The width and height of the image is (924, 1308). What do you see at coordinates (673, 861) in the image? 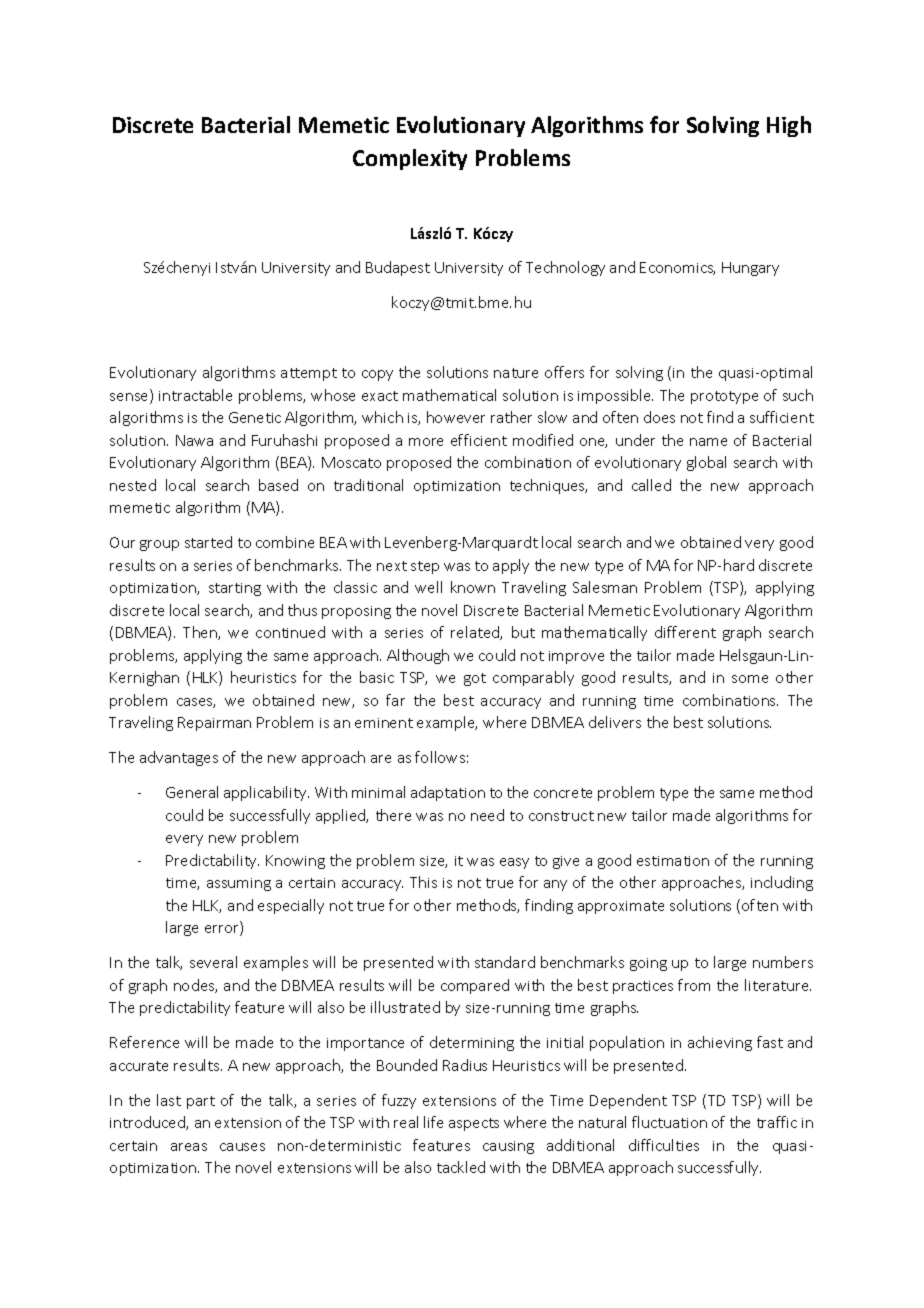
I see `estimation` at bounding box center [673, 861].
